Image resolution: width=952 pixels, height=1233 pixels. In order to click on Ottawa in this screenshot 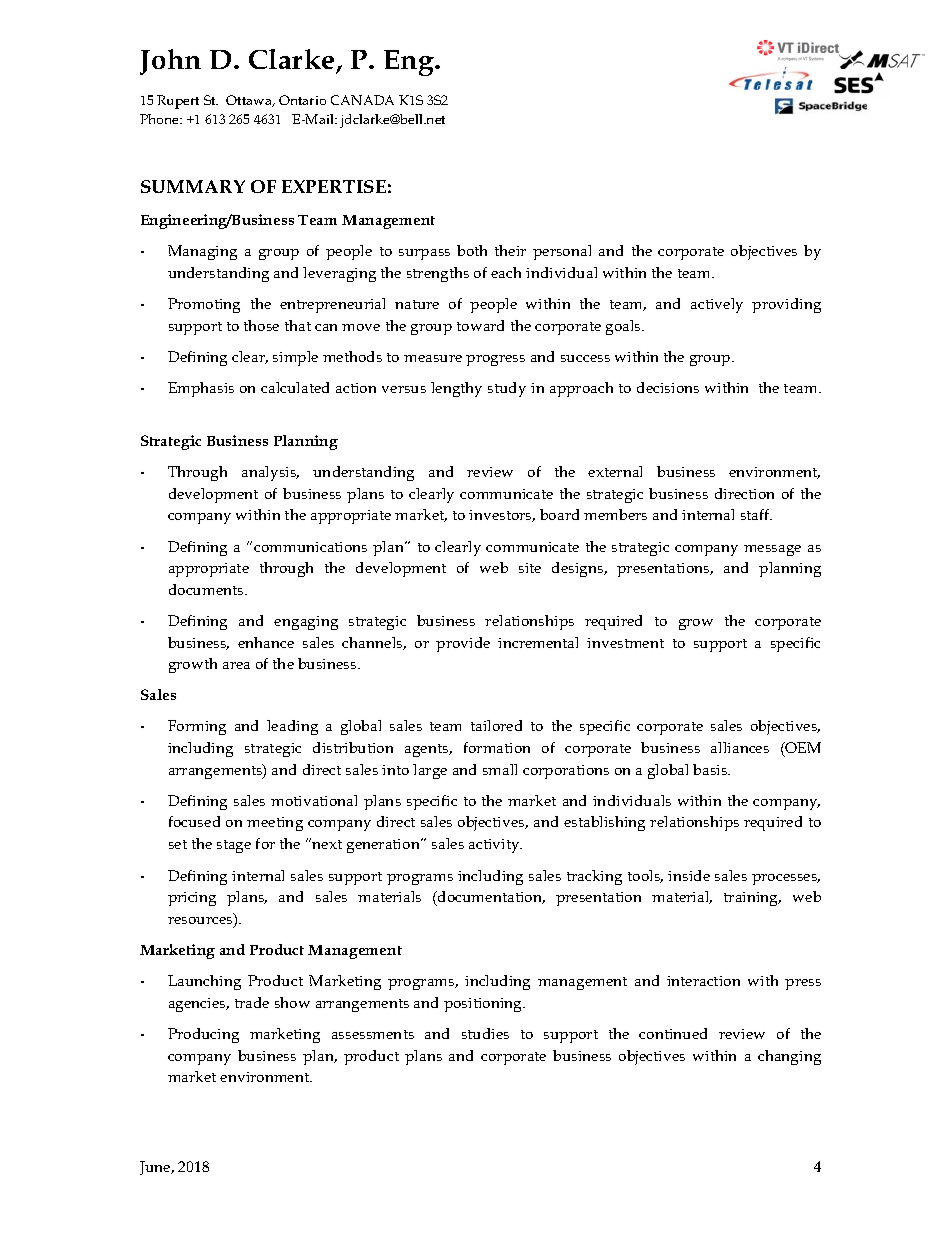, I will do `click(250, 101)`.
